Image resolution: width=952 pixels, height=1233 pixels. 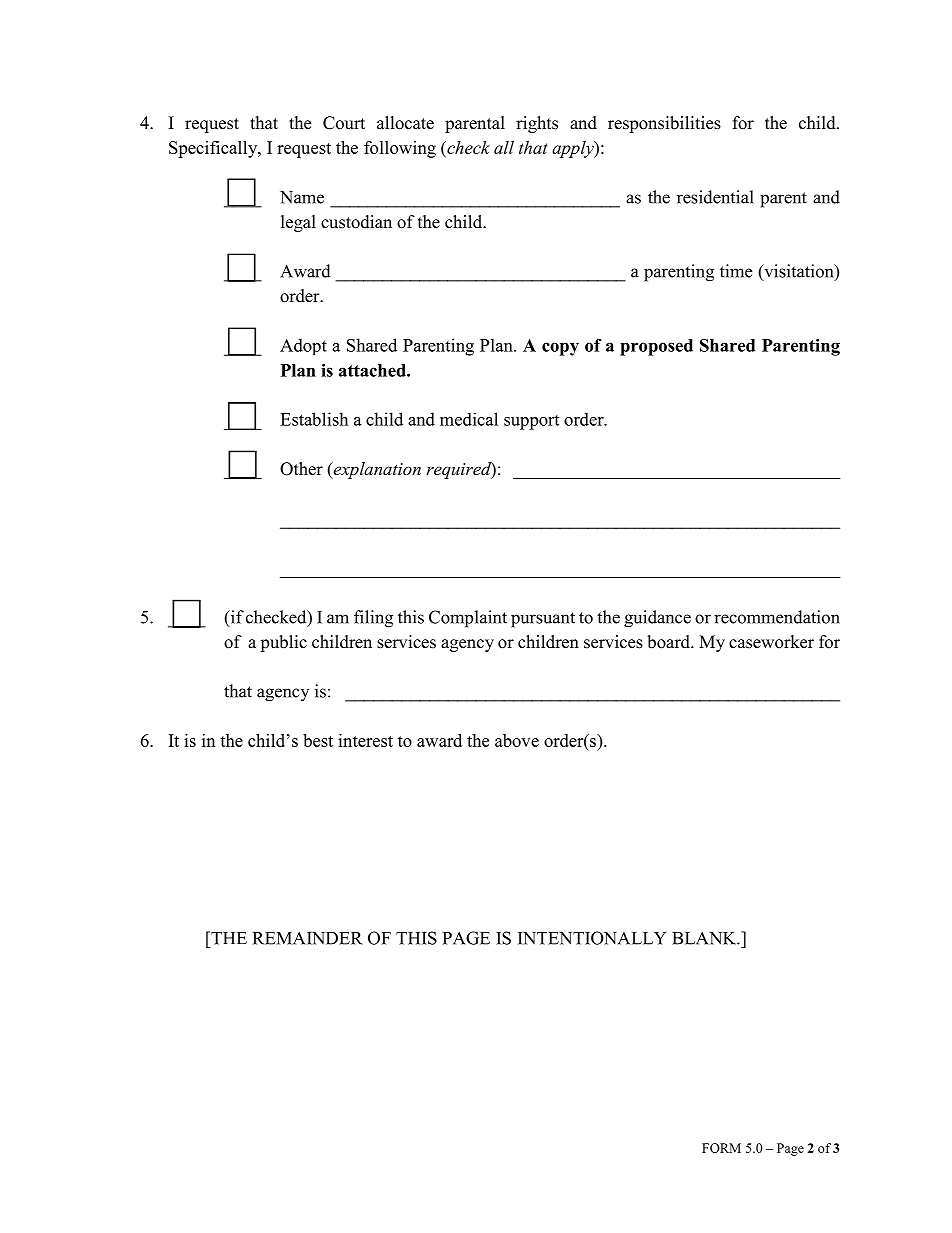 What do you see at coordinates (715, 197) in the document?
I see `residential` at bounding box center [715, 197].
